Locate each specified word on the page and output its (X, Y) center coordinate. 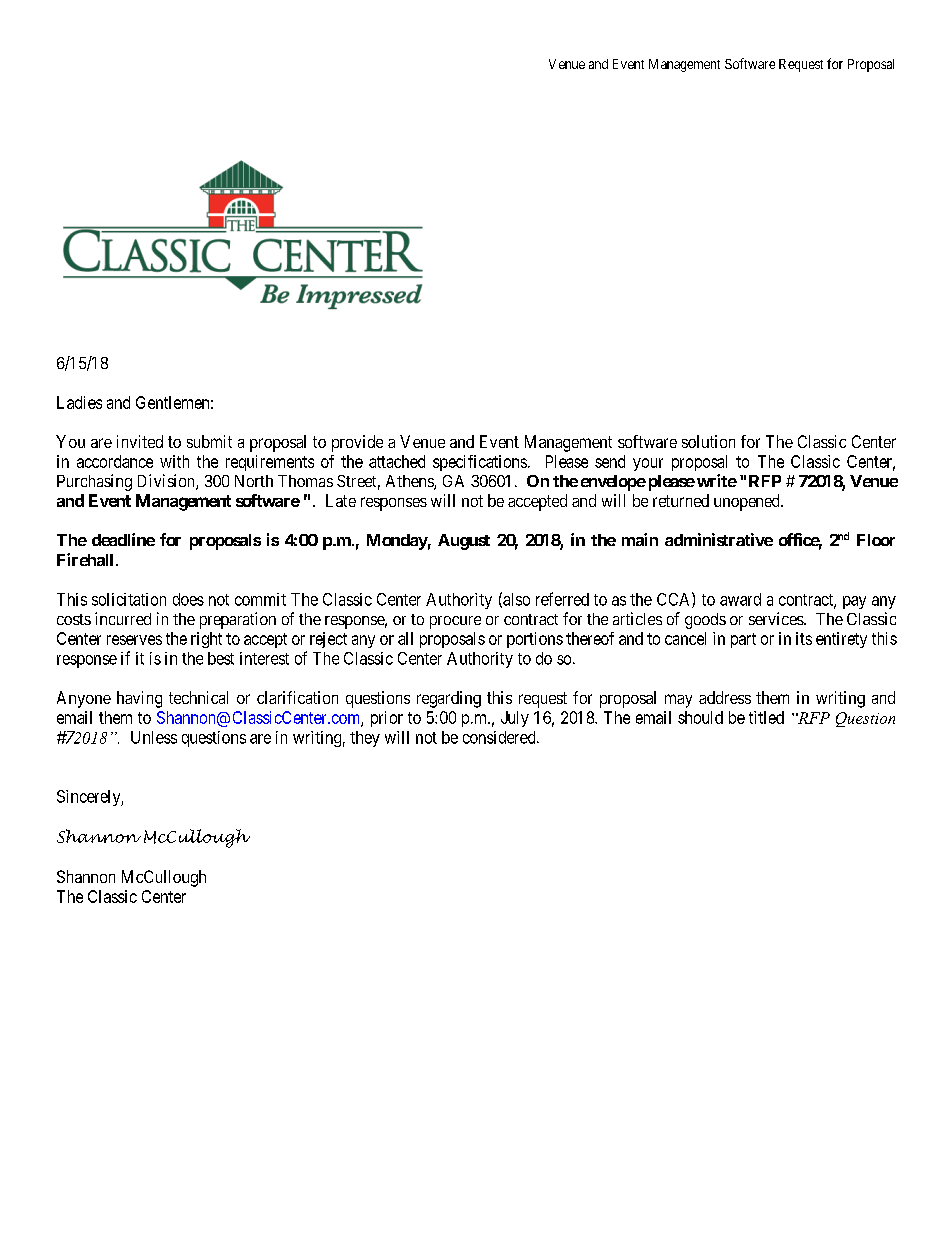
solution (708, 441)
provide (357, 443)
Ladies (79, 402)
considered (500, 737)
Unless (154, 737)
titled (766, 717)
